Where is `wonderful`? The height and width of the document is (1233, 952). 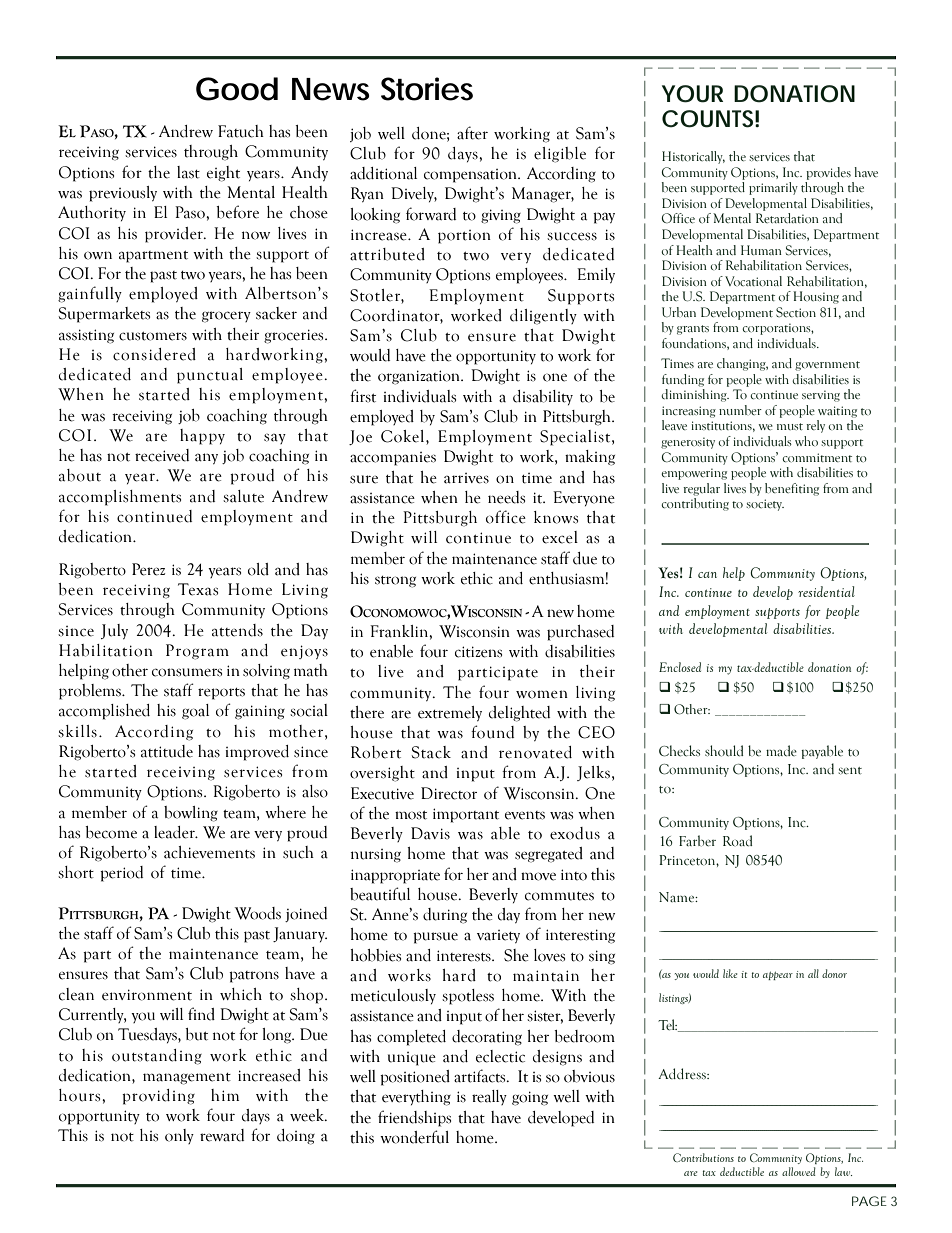 wonderful is located at coordinates (414, 1137).
